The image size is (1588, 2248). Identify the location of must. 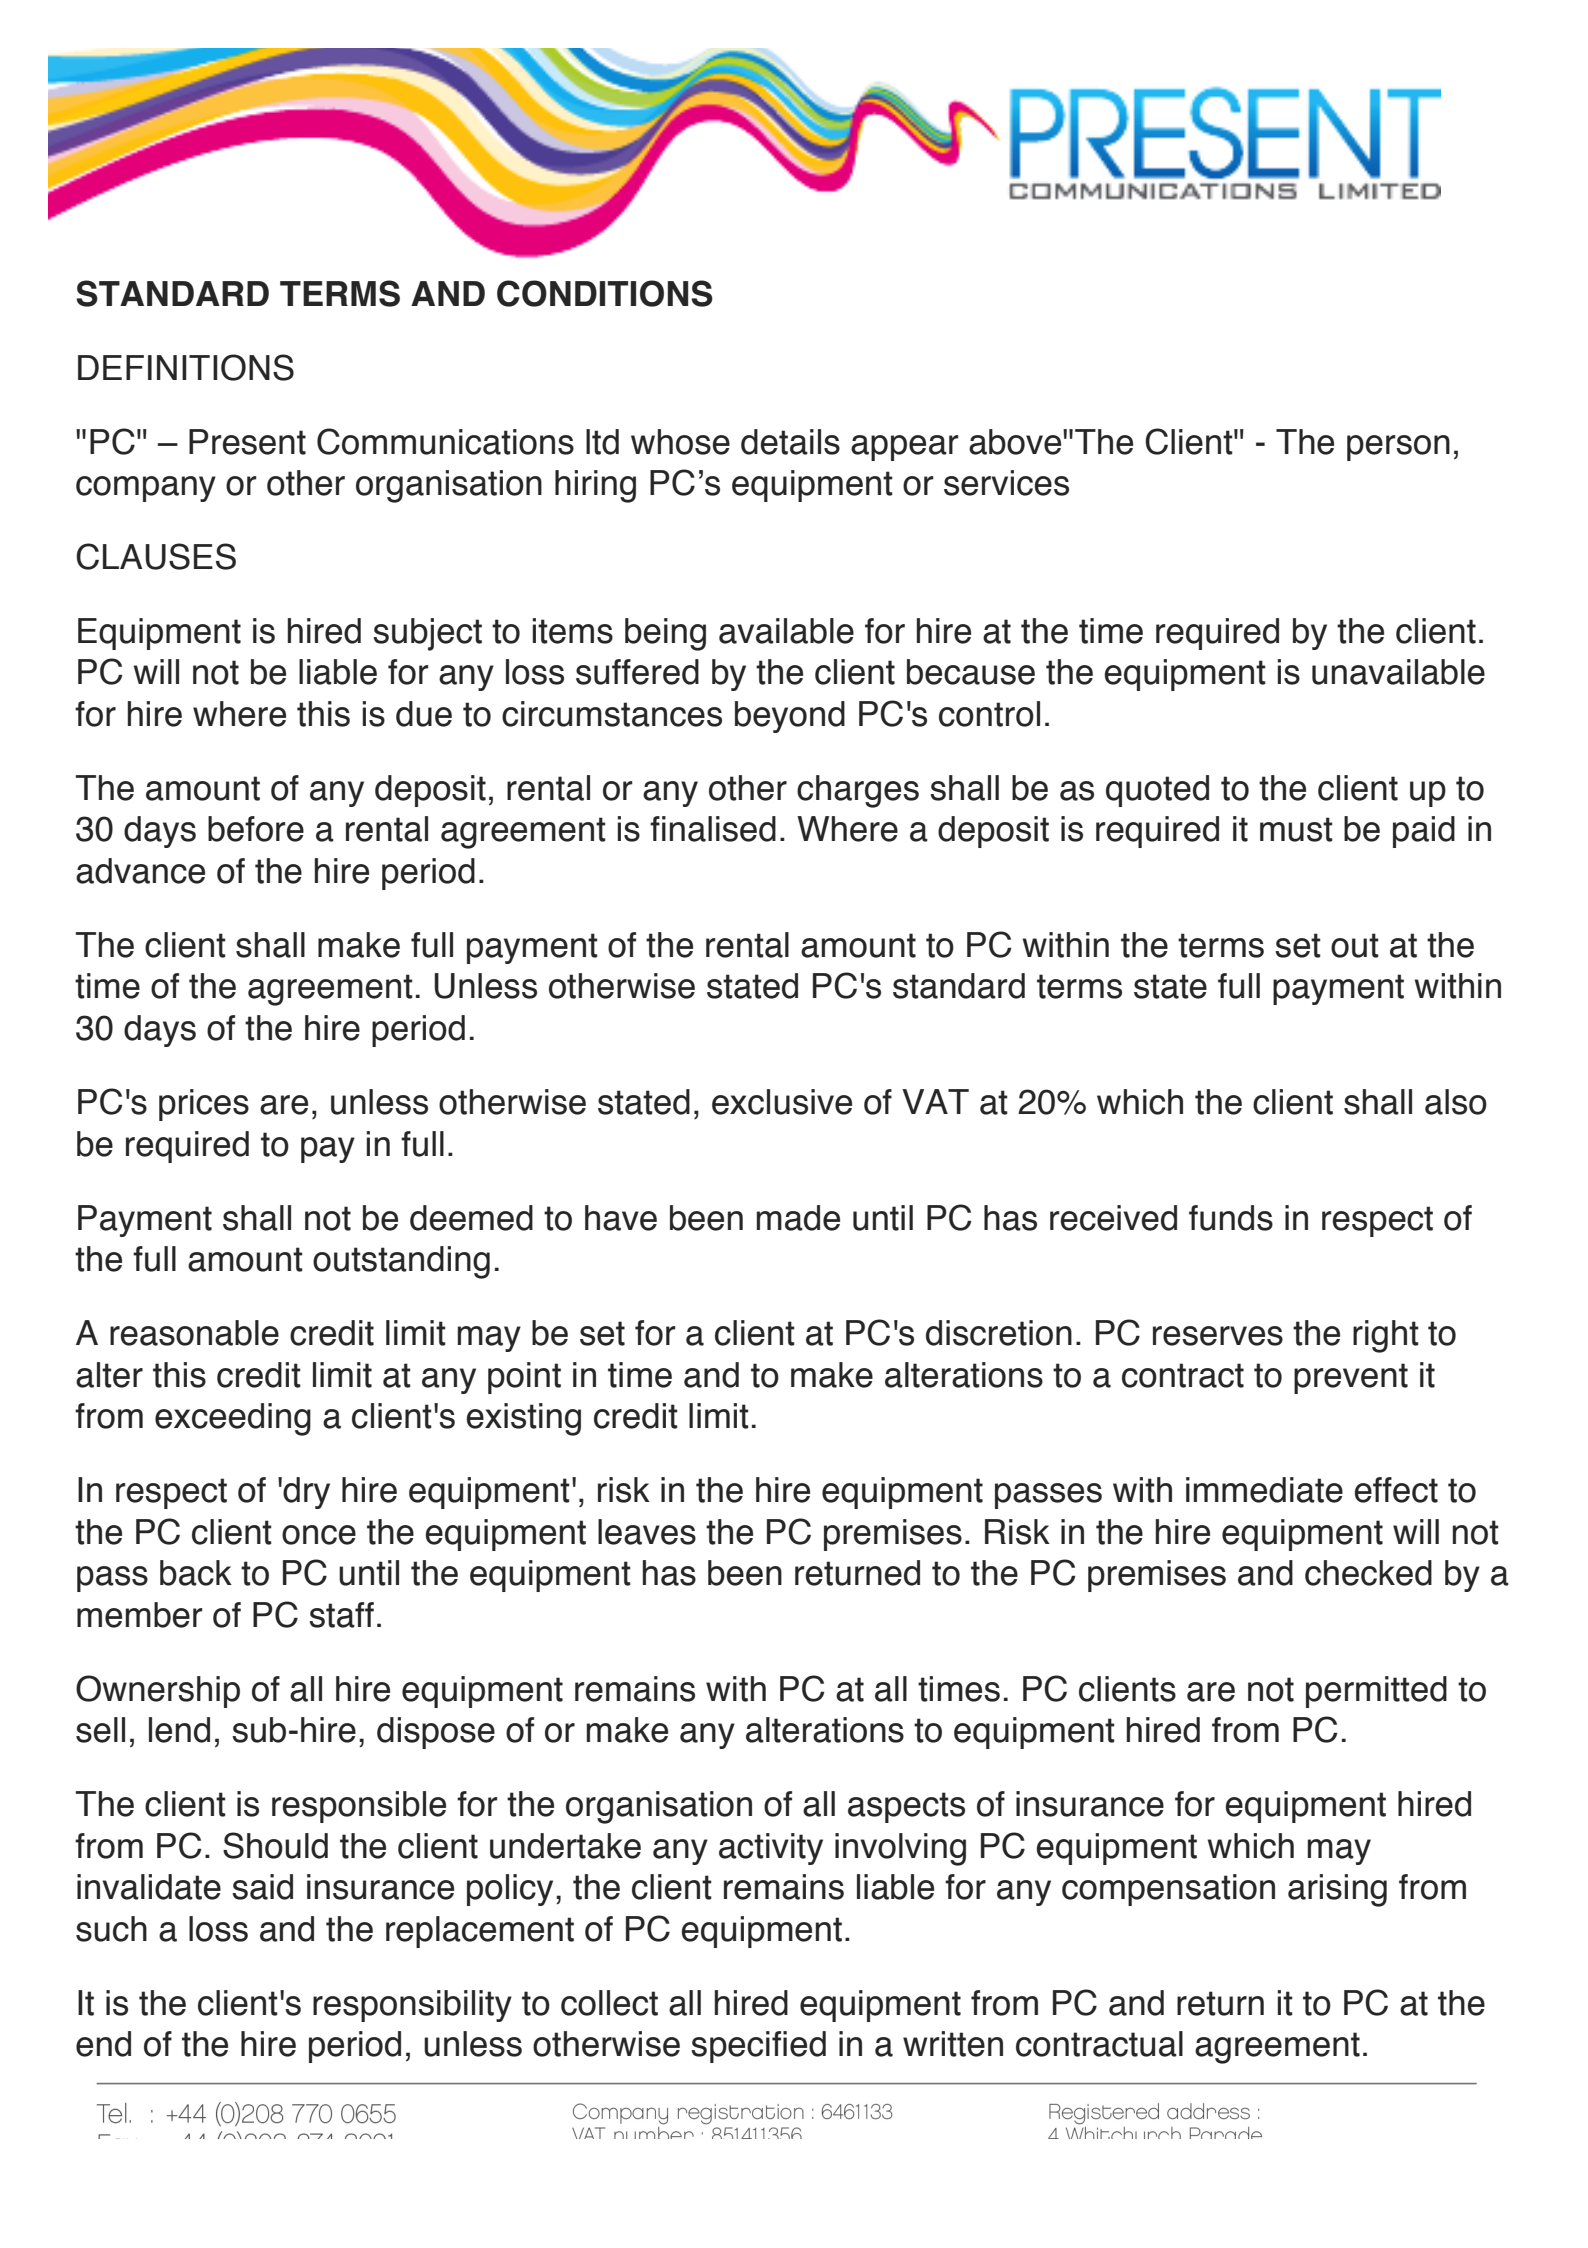
(1296, 829).
